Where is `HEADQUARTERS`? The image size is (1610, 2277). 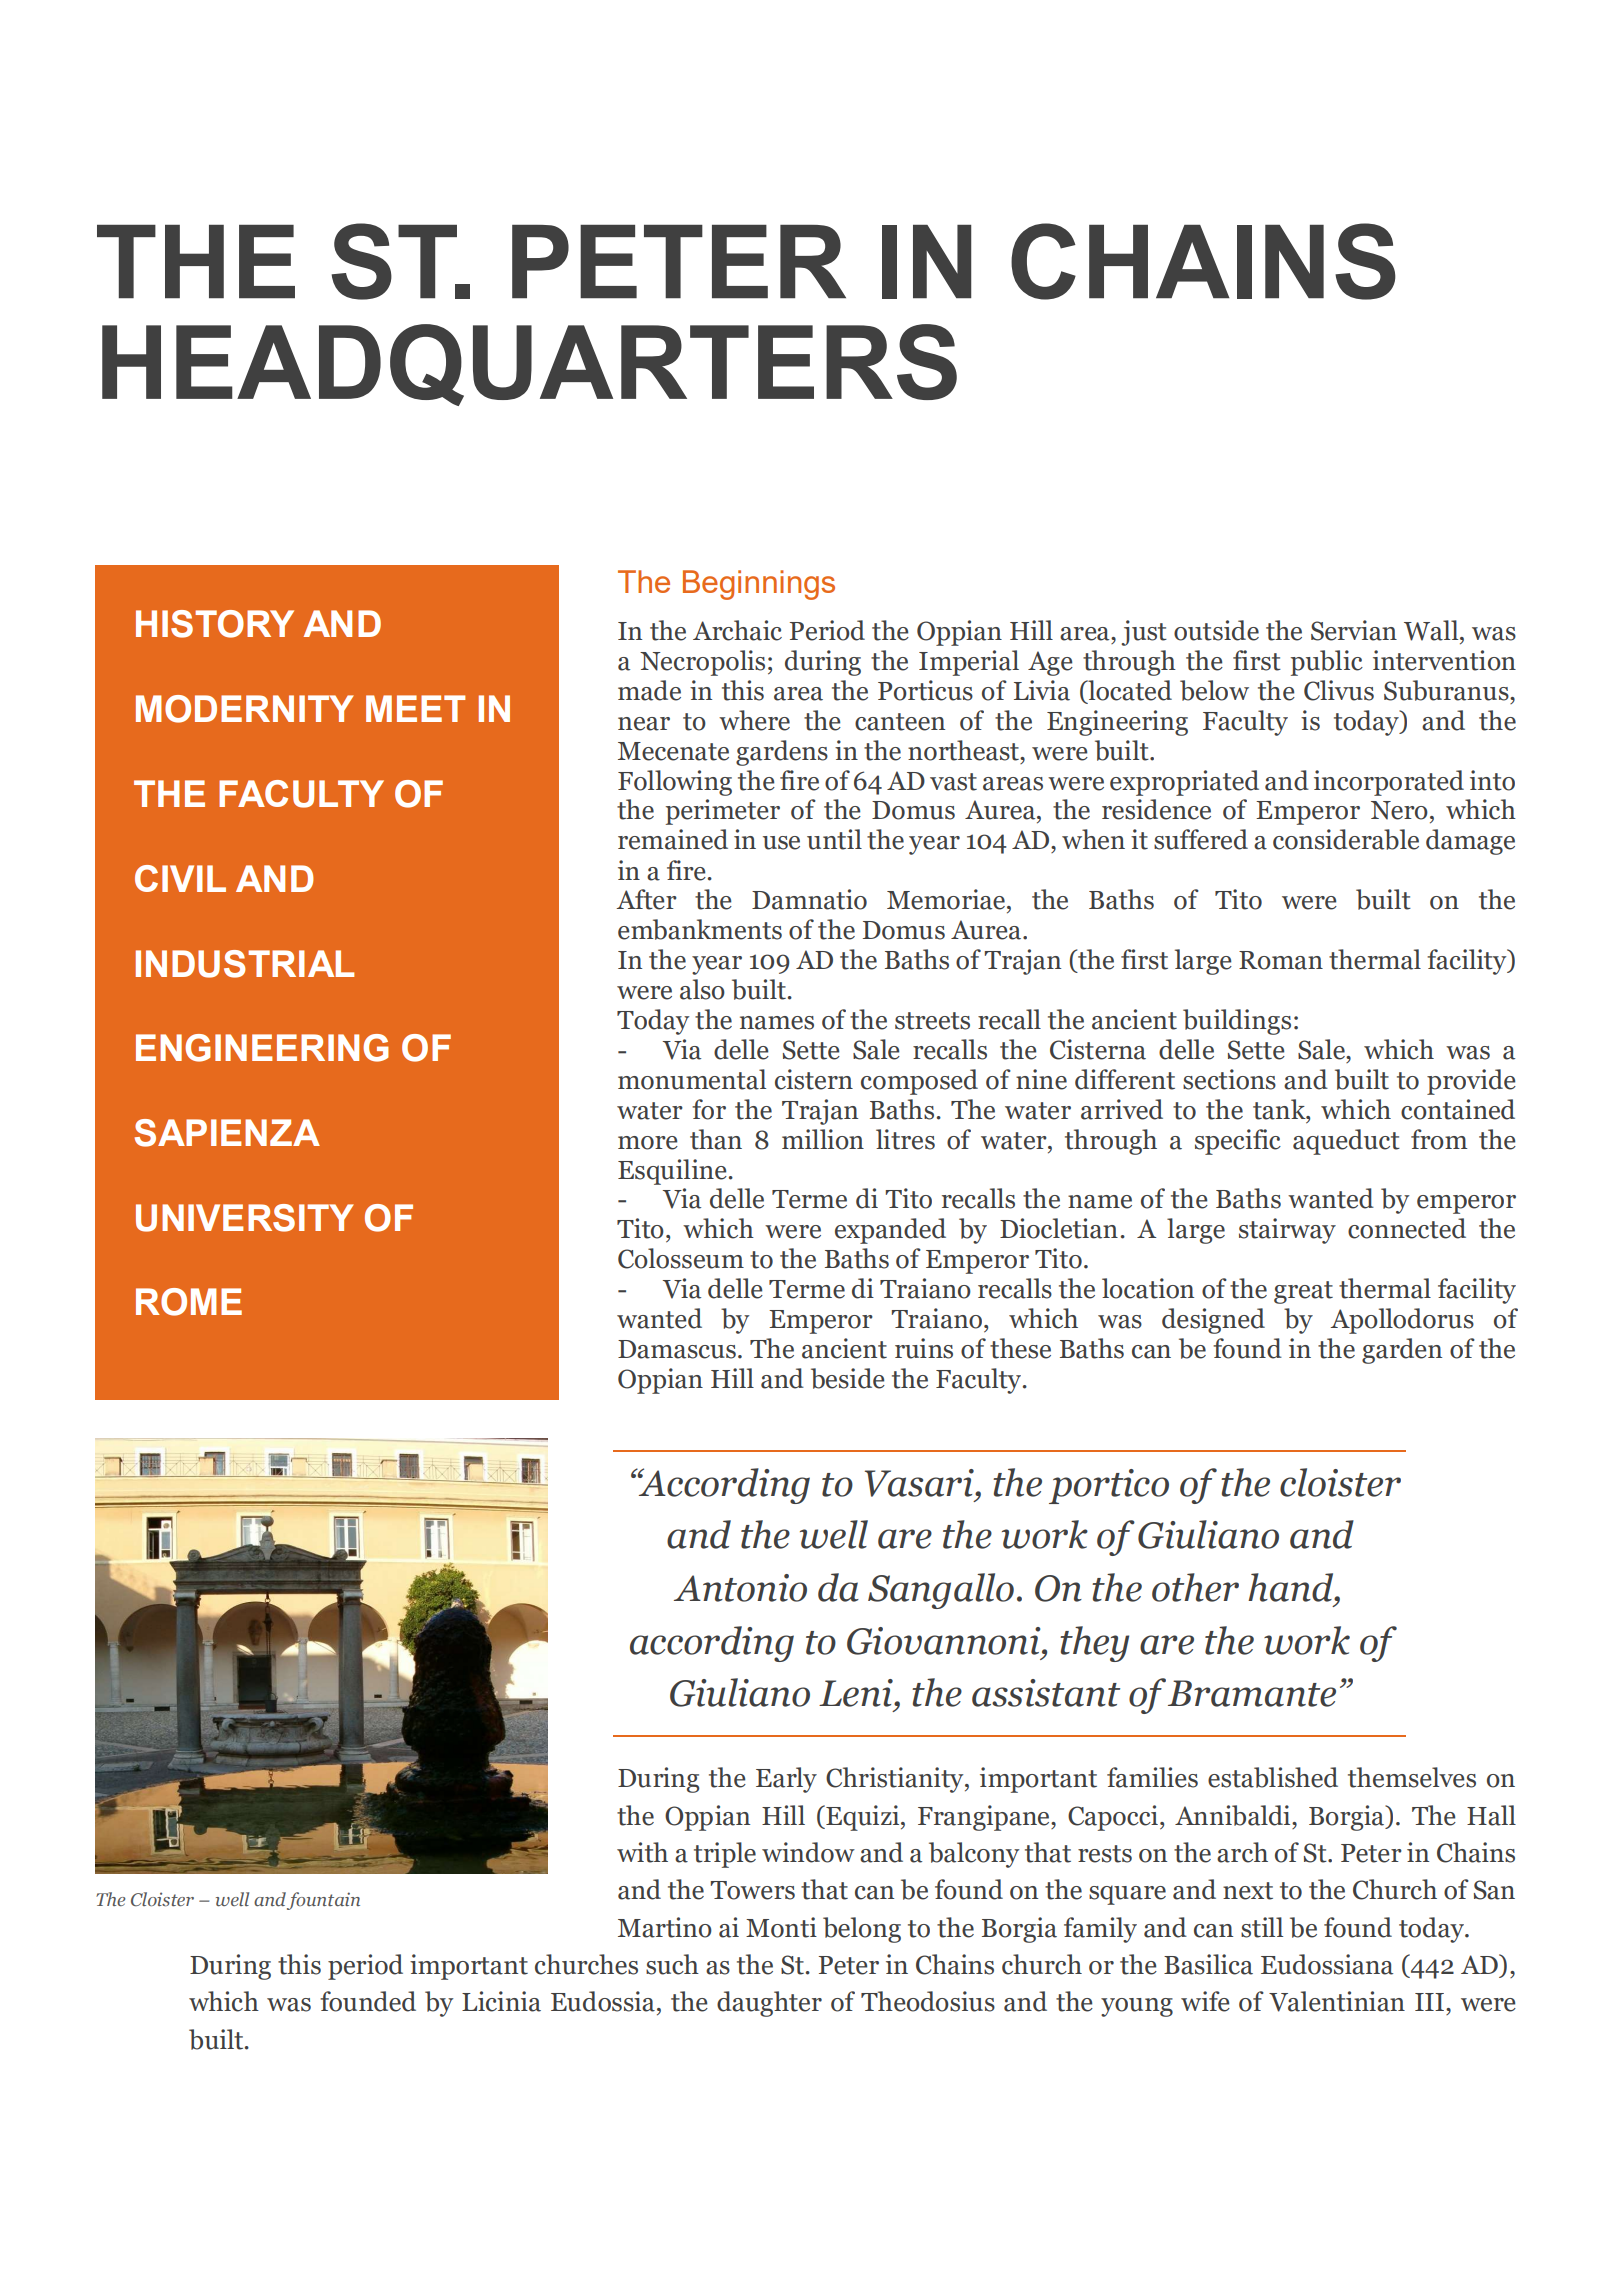 HEADQUARTERS is located at coordinates (529, 365).
